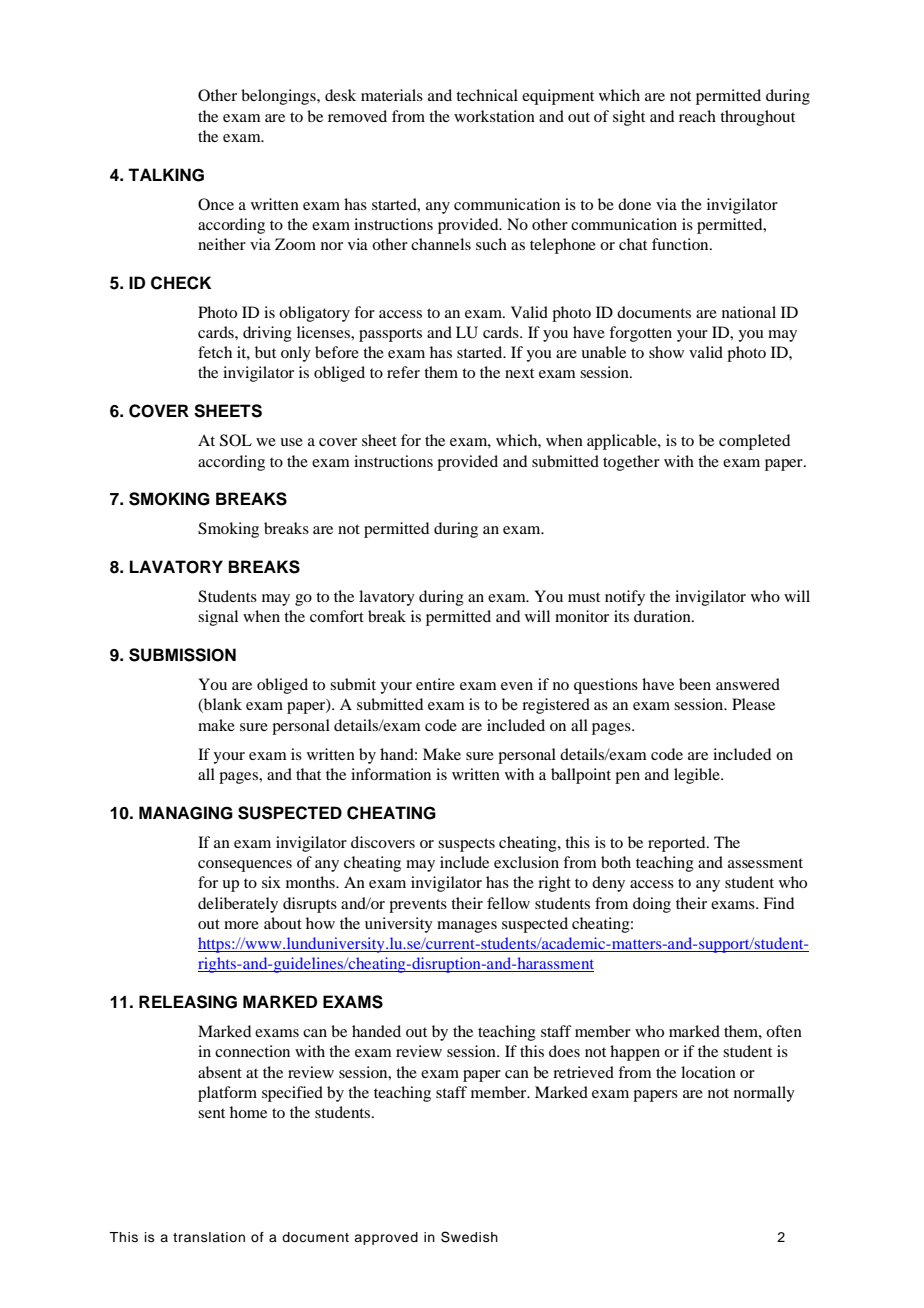 The width and height of the image is (924, 1308). What do you see at coordinates (209, 1237) in the image?
I see `translation` at bounding box center [209, 1237].
